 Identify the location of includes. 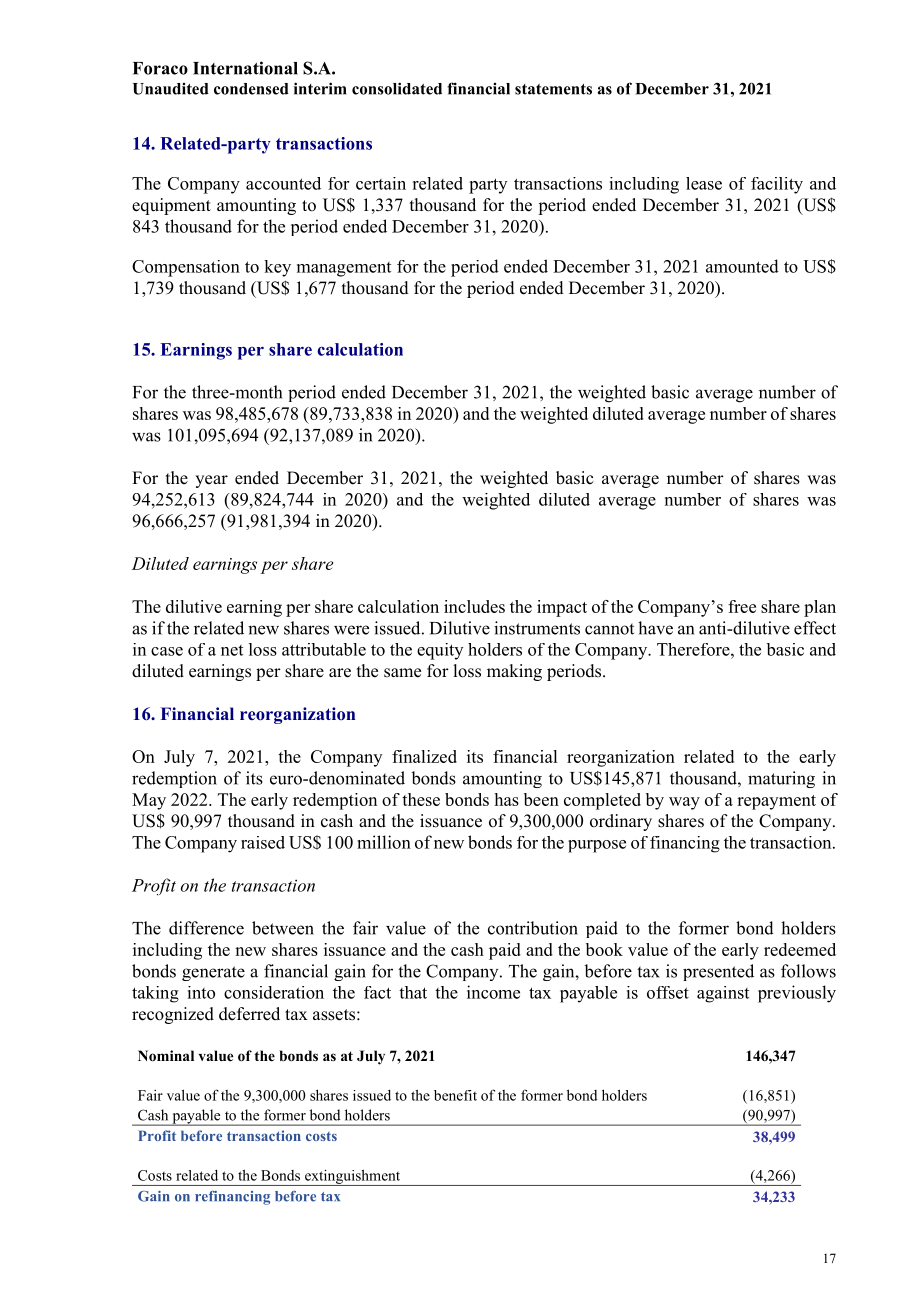
(474, 606).
